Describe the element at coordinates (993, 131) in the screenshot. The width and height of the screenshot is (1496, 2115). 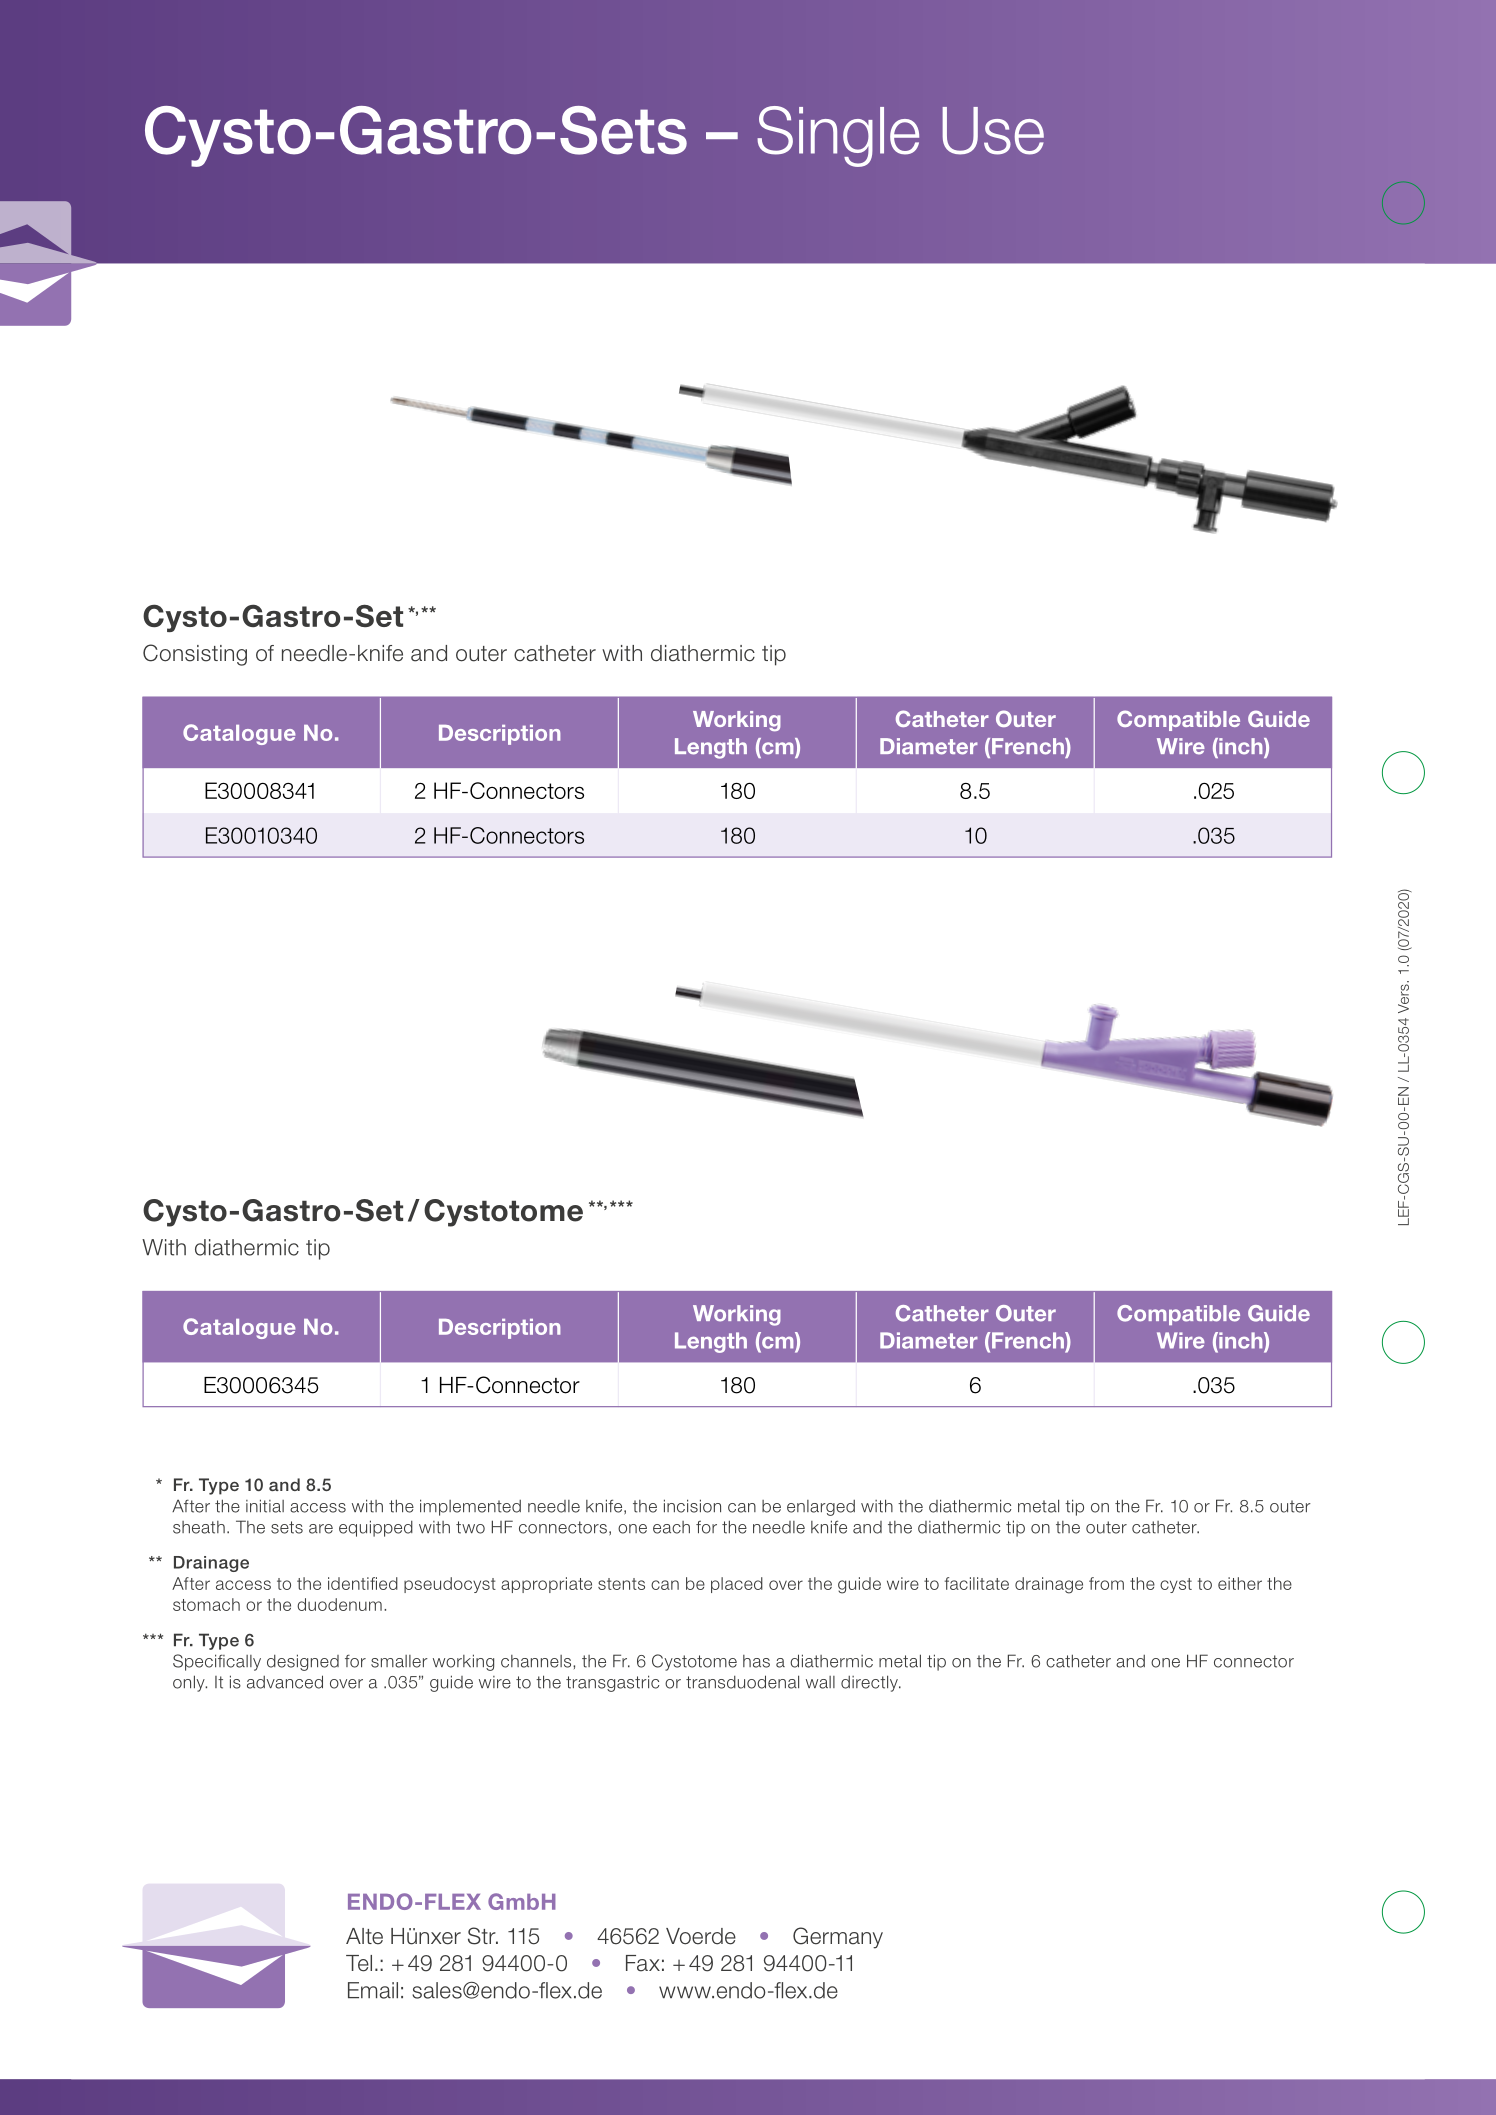
I see `Use` at that location.
